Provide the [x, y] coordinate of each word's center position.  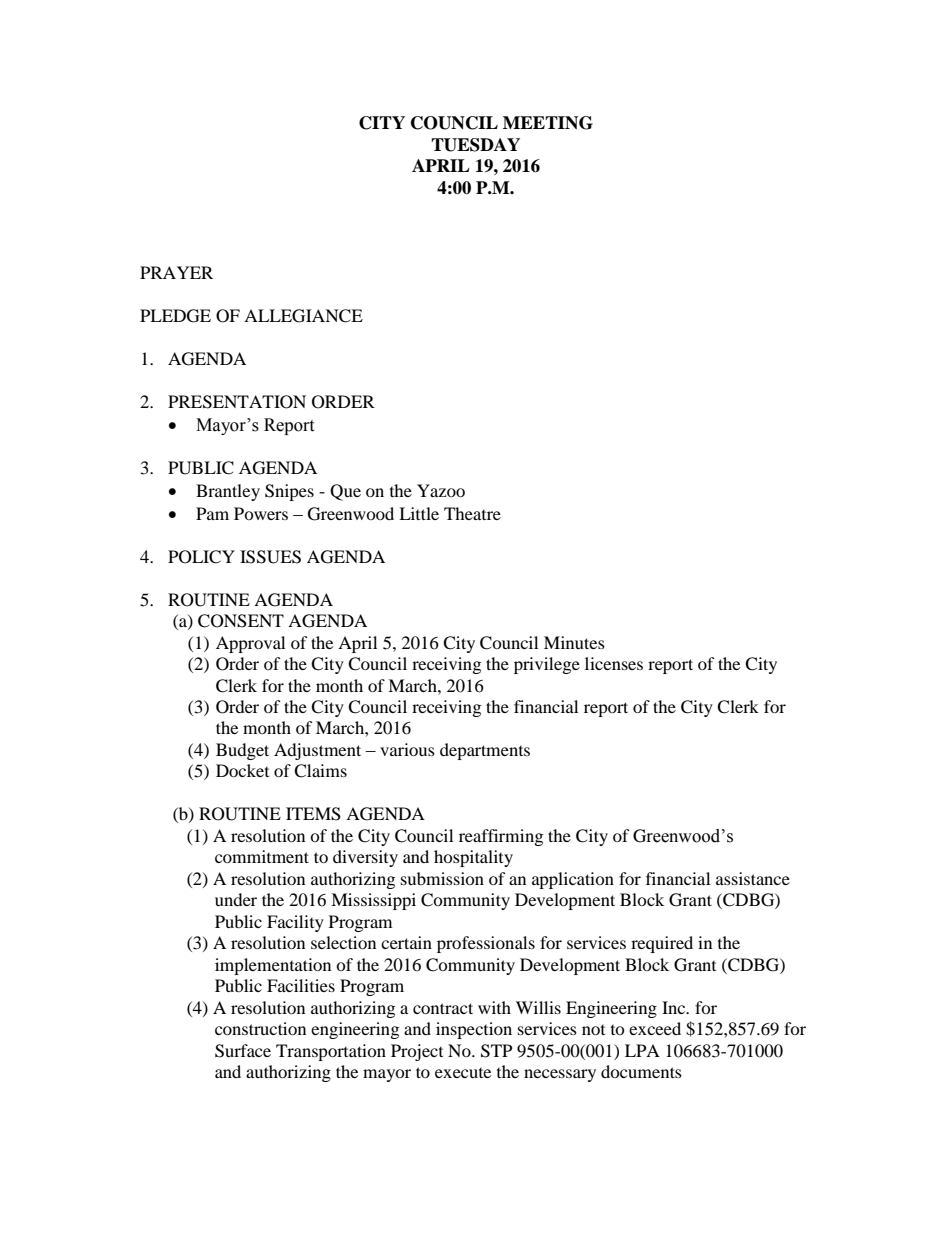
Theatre [472, 513]
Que [345, 492]
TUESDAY [475, 145]
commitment [262, 856]
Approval [250, 644]
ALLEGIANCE [303, 316]
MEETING [548, 123]
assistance [753, 878]
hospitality [473, 858]
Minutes [574, 642]
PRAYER [176, 272]
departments [485, 751]
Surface [243, 1051]
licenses [614, 663]
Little [419, 513]
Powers [261, 513]
